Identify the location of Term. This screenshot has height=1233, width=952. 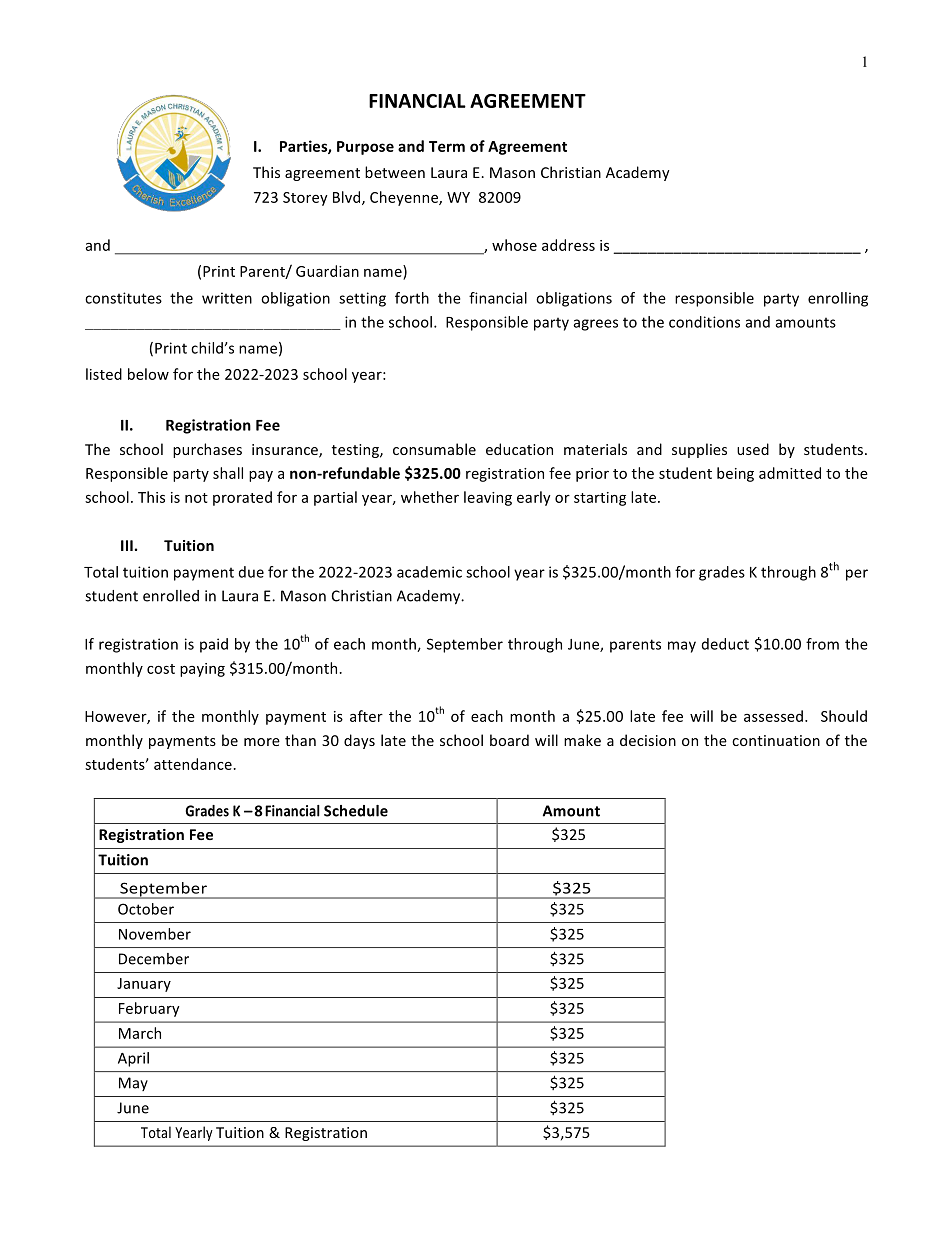
(447, 146).
